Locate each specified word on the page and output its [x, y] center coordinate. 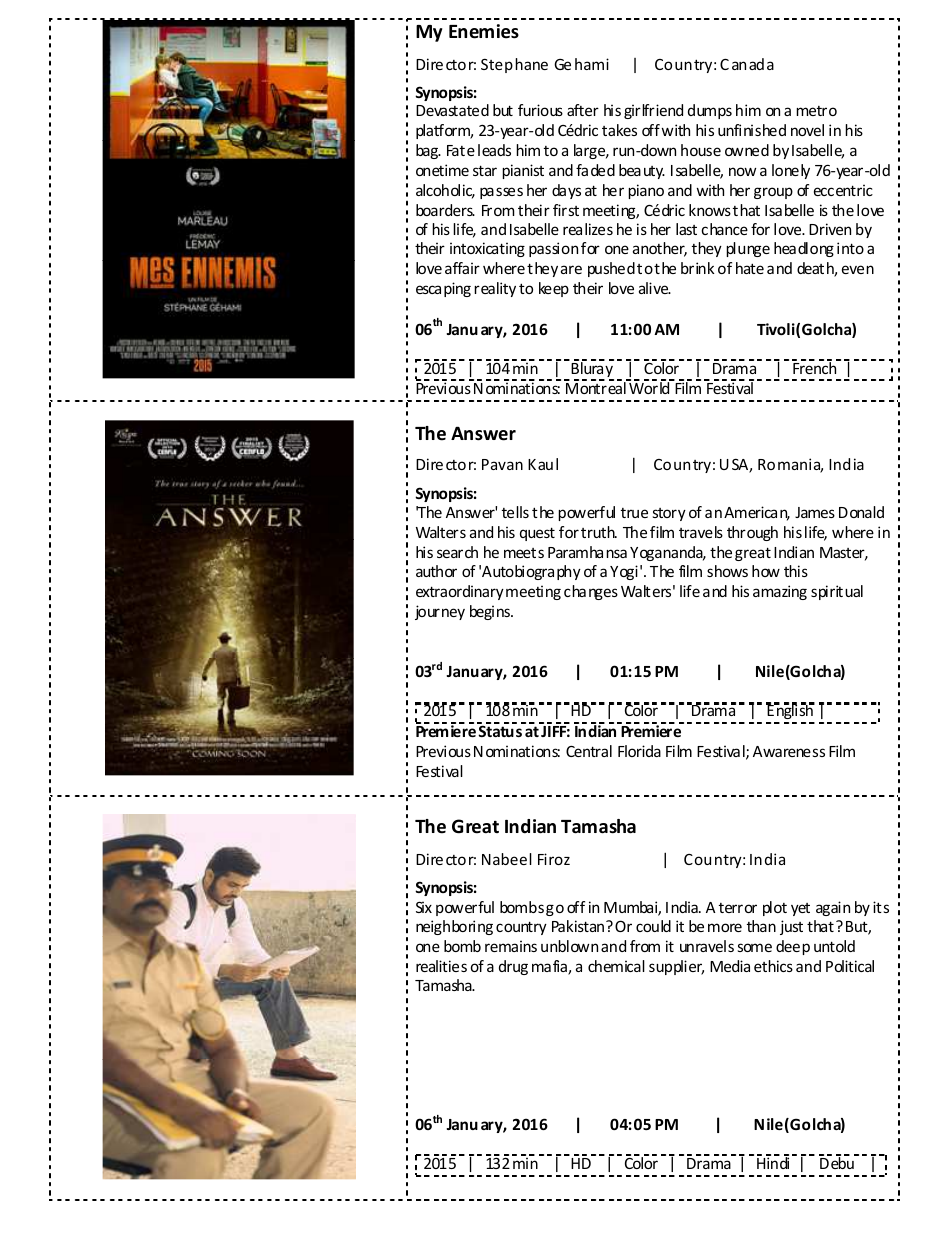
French [815, 367]
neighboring [454, 927]
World [649, 387]
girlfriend [653, 111]
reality [495, 289]
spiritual [837, 592]
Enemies [484, 31]
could [653, 926]
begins [491, 612]
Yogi [624, 572]
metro [816, 111]
